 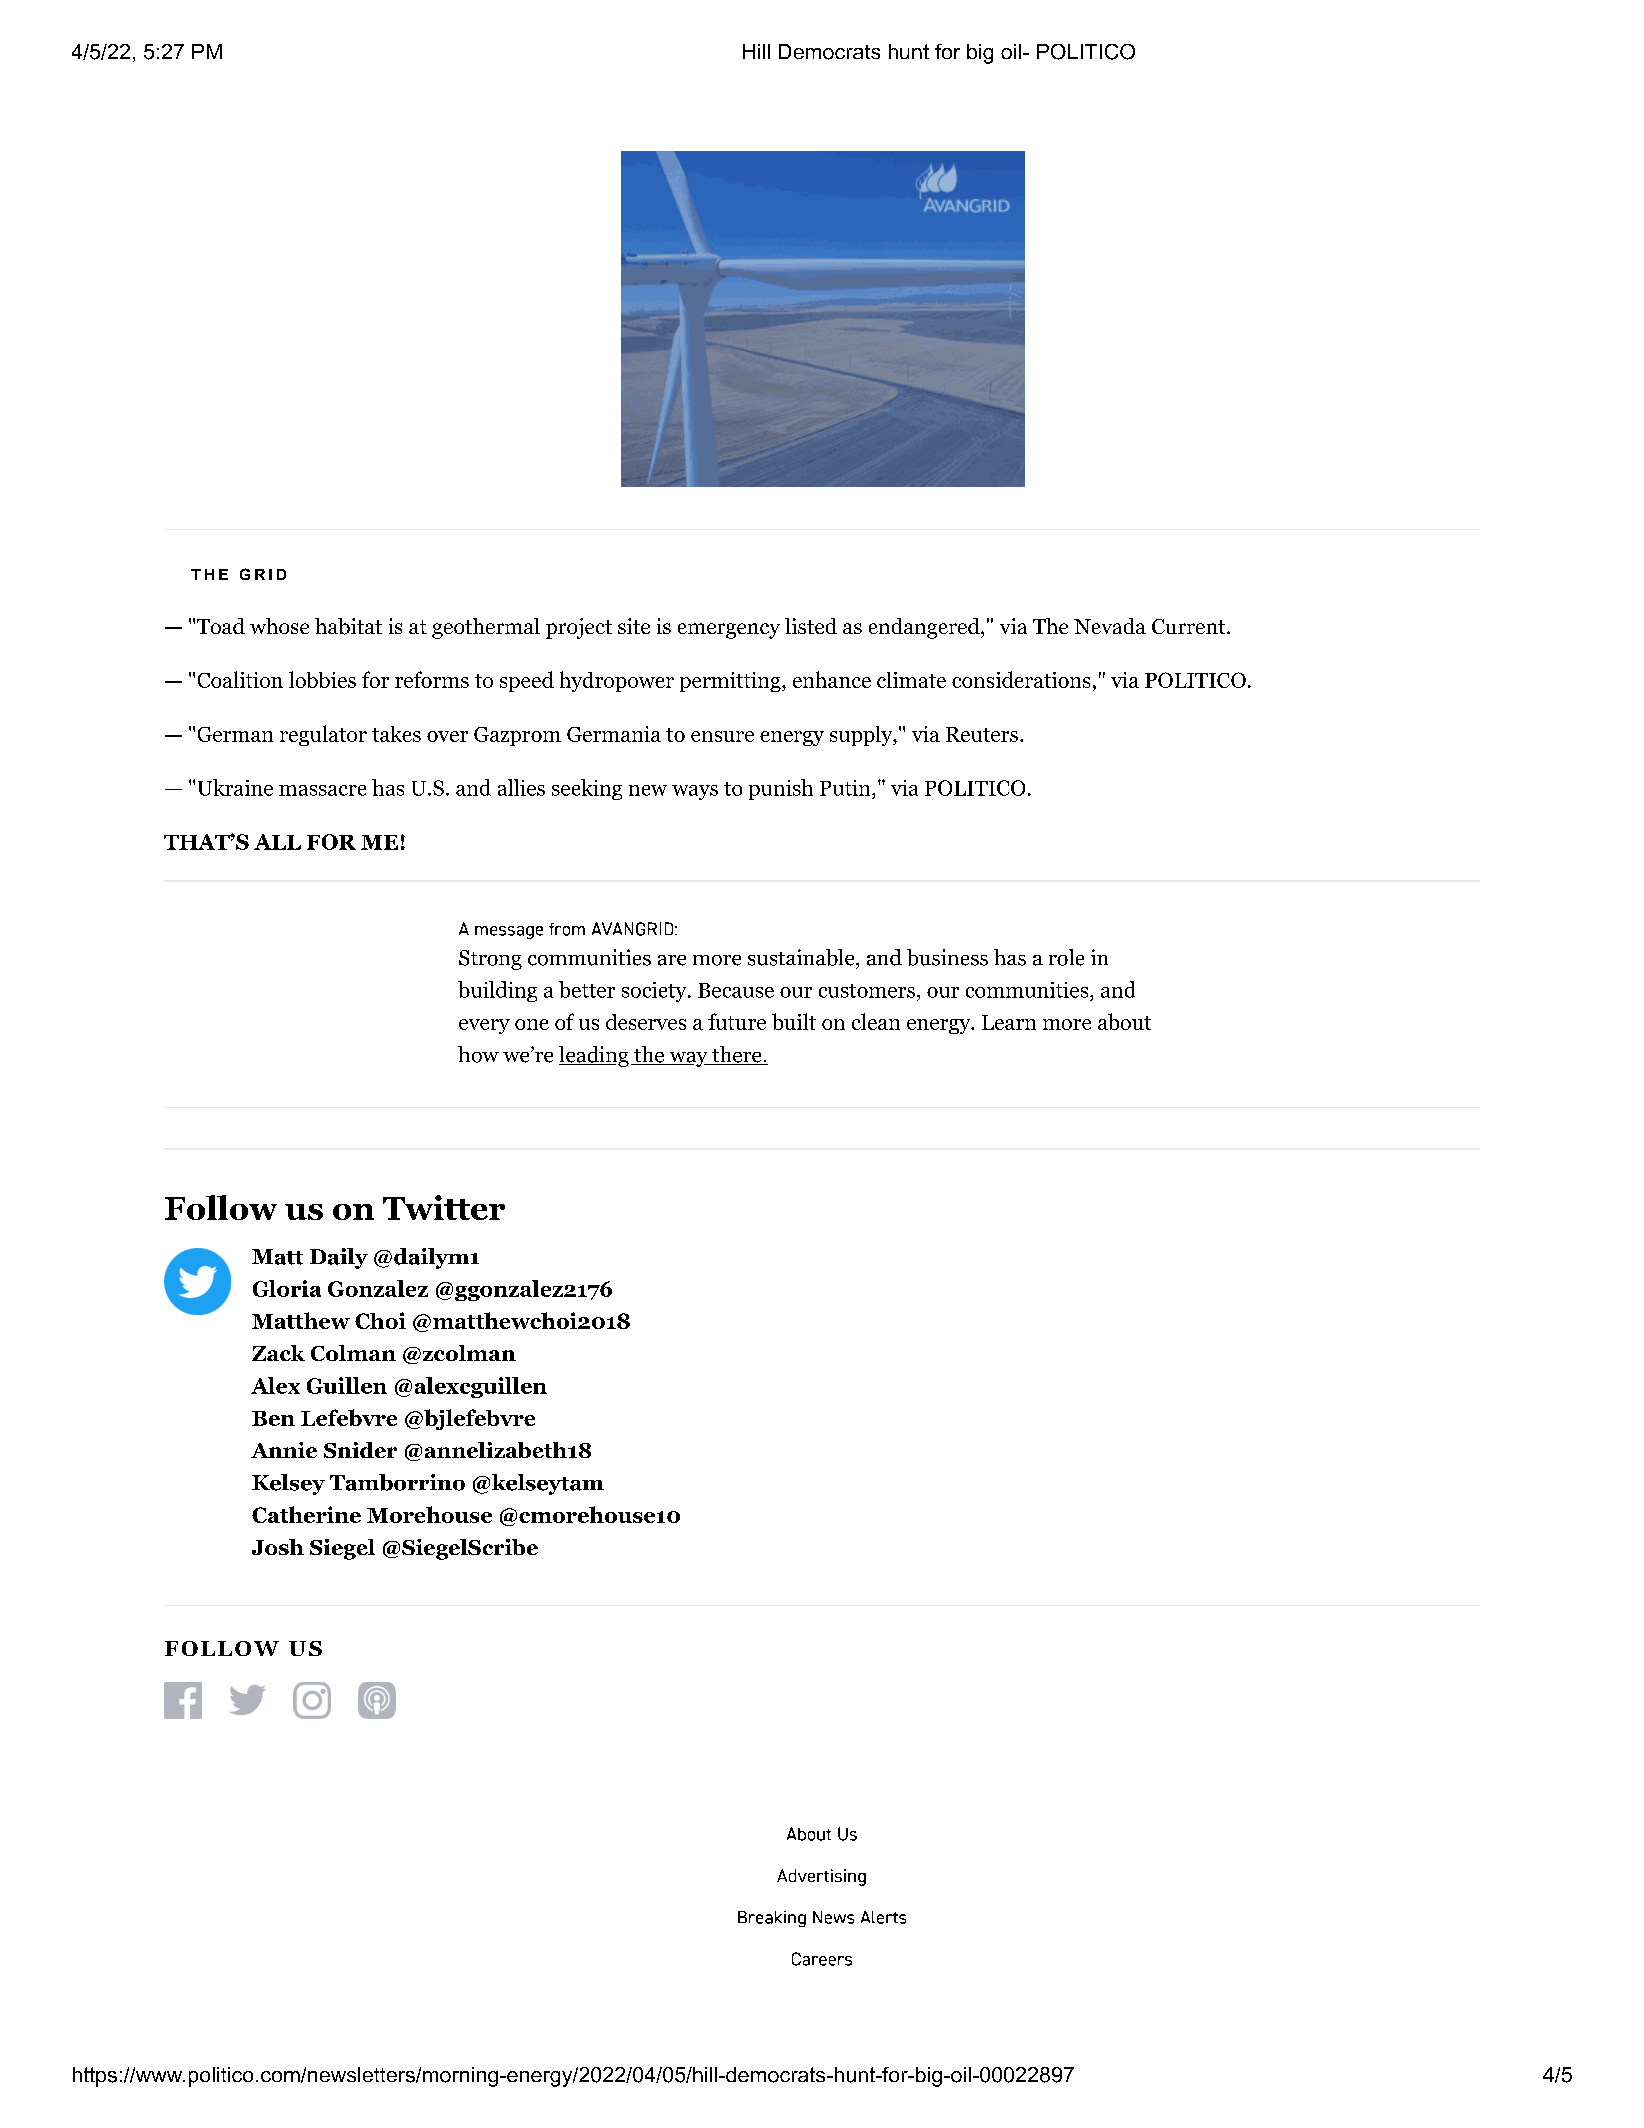 What do you see at coordinates (478, 1054) in the document?
I see `how` at bounding box center [478, 1054].
